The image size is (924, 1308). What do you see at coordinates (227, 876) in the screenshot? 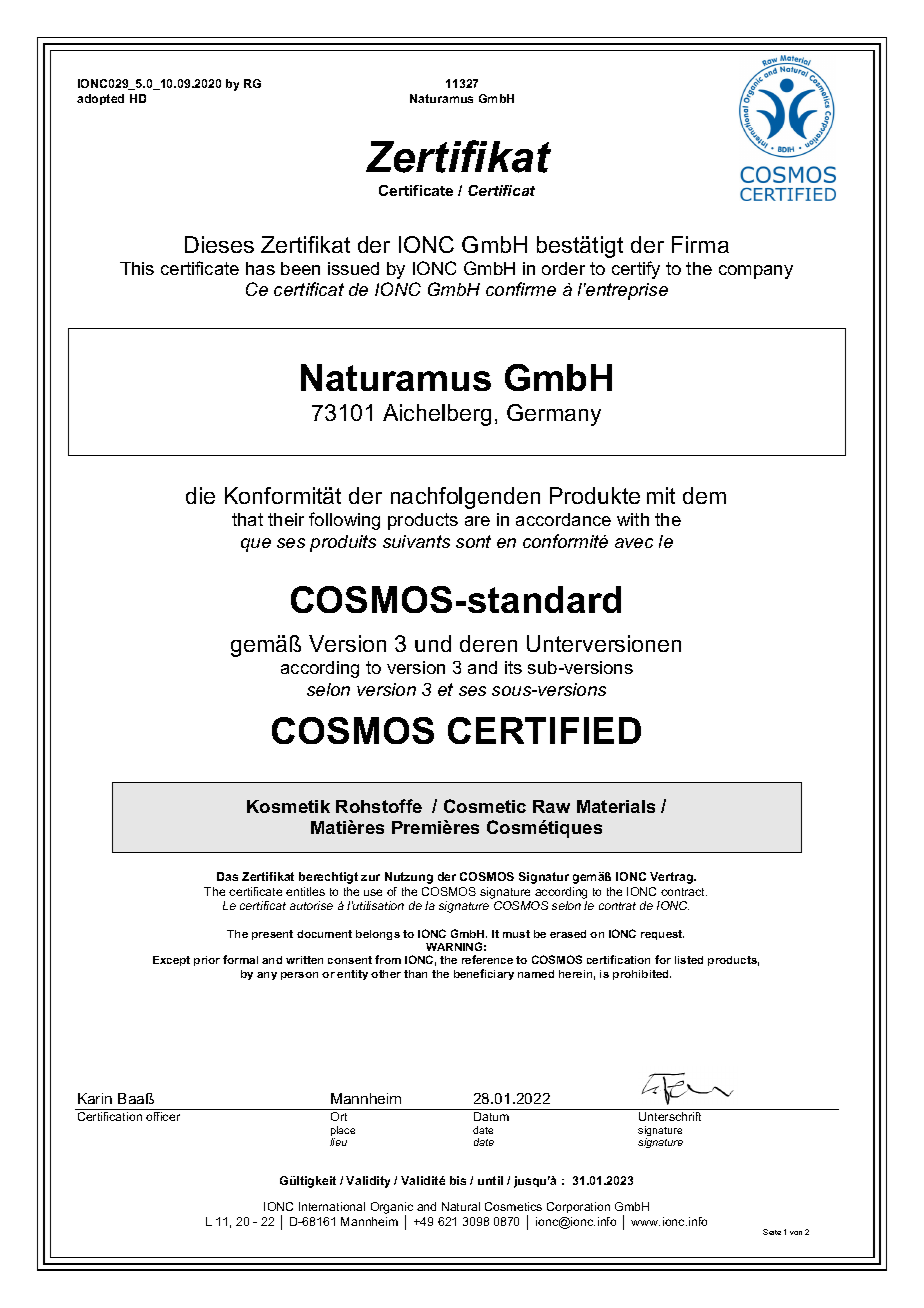
I see `Das` at bounding box center [227, 876].
